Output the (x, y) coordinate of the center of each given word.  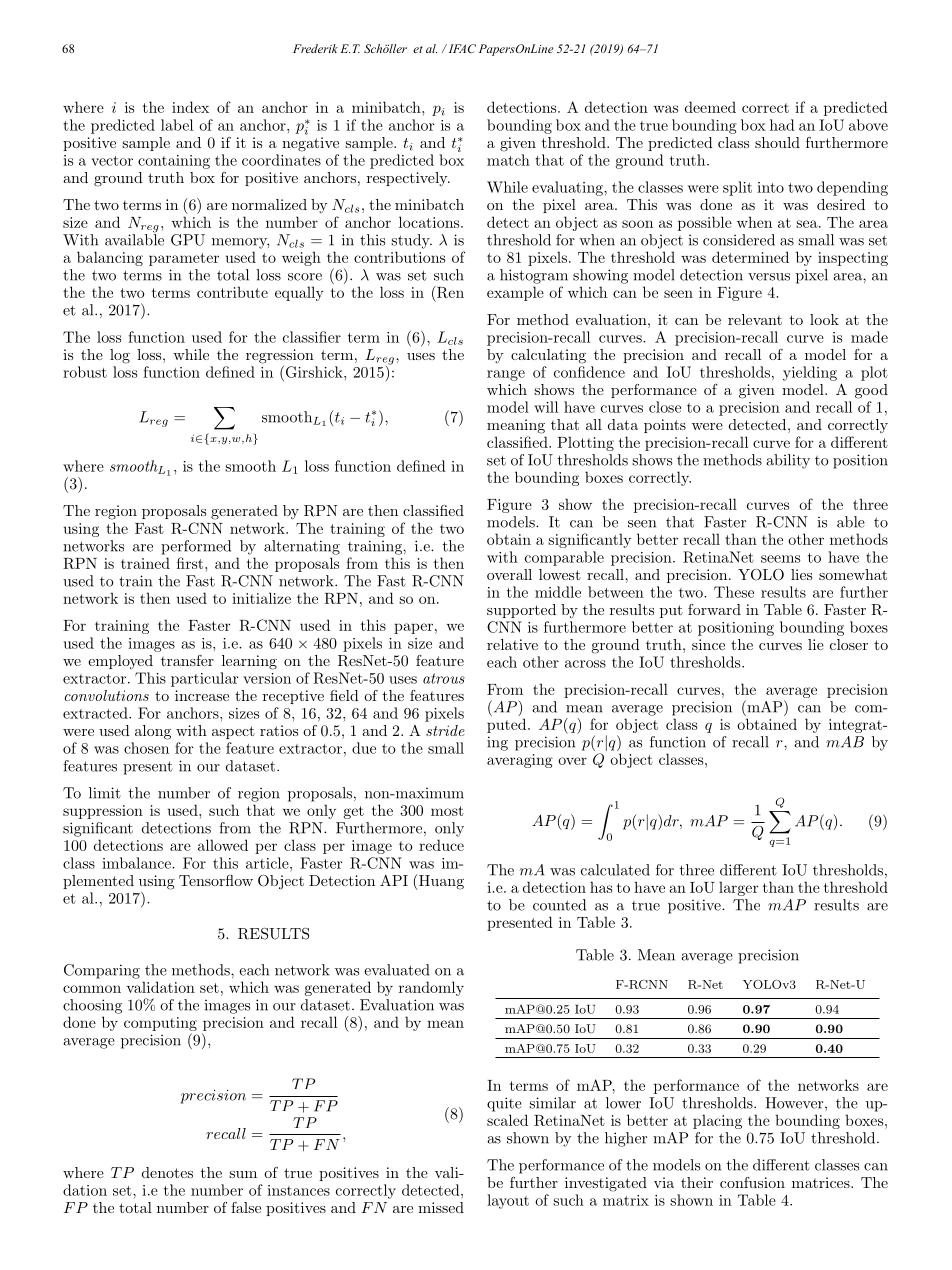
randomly (431, 988)
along (153, 732)
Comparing (102, 971)
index (190, 107)
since (708, 644)
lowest (560, 574)
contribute (232, 292)
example (515, 293)
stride (445, 730)
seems (780, 559)
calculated (615, 870)
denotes (167, 1172)
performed (196, 547)
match (508, 160)
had (782, 125)
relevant (755, 319)
